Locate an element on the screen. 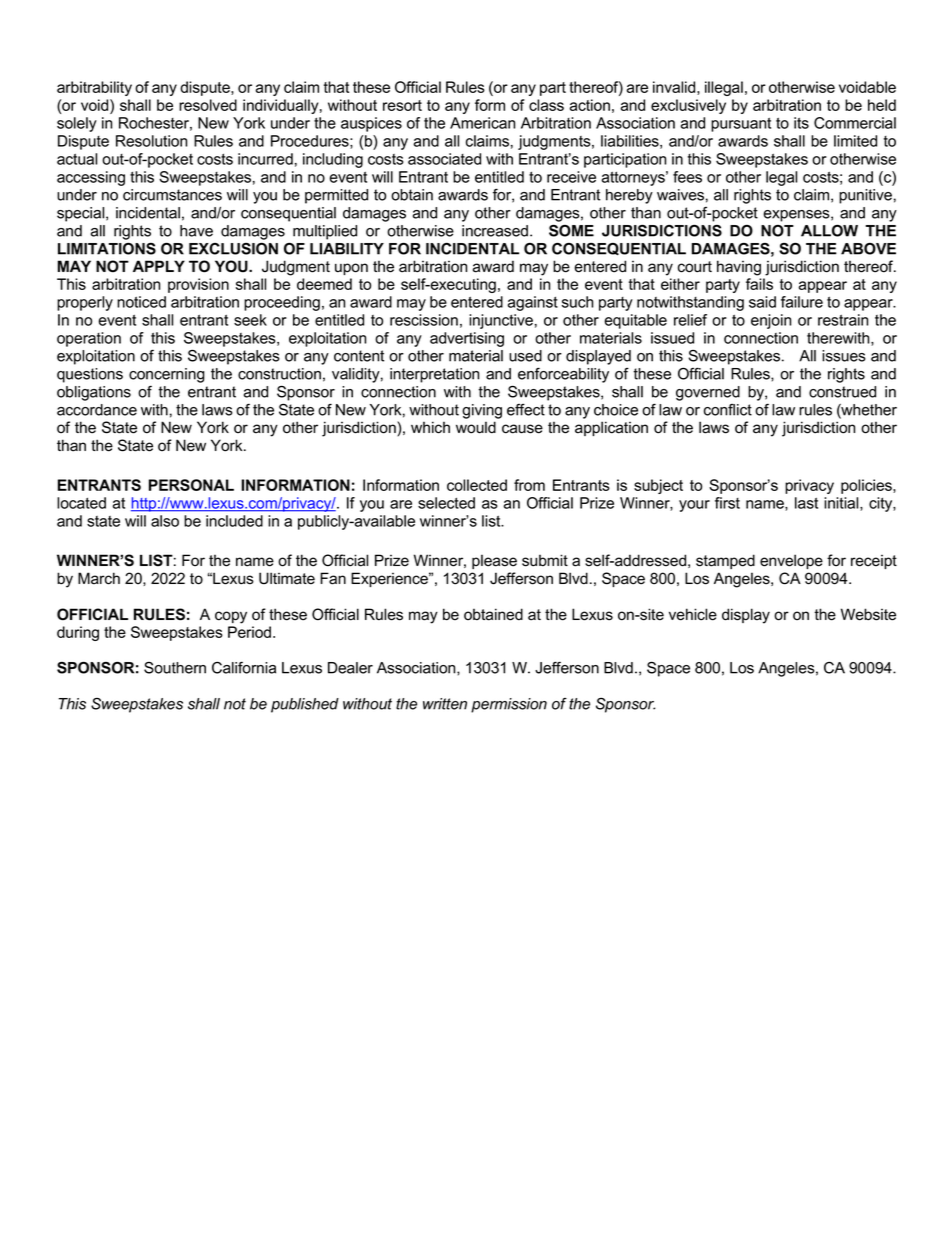 This screenshot has width=952, height=1233. Southern is located at coordinates (175, 668).
